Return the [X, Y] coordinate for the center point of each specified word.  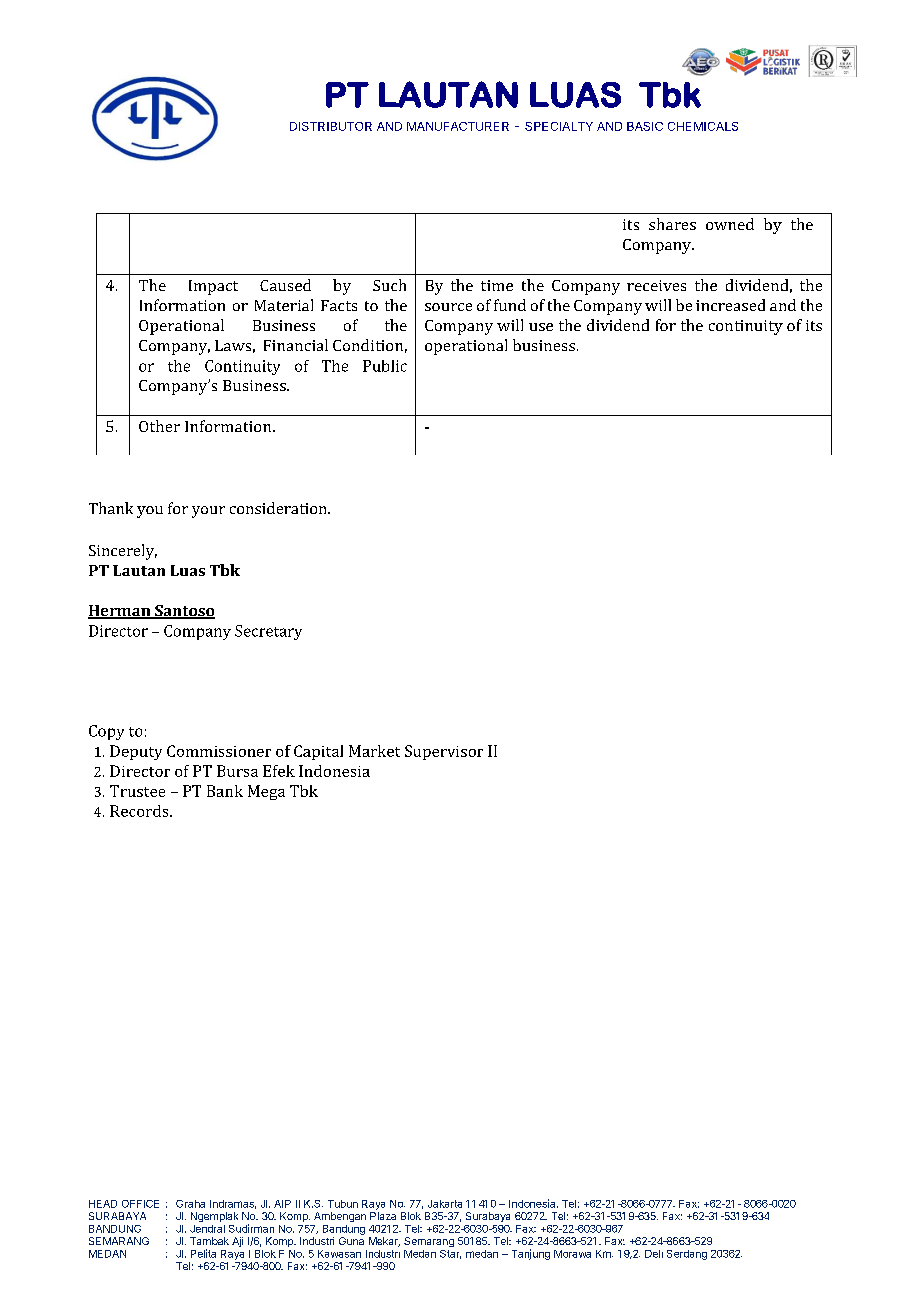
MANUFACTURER [458, 126]
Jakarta [445, 1204]
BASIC [645, 126]
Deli [654, 1254]
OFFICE [140, 1204]
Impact [213, 287]
